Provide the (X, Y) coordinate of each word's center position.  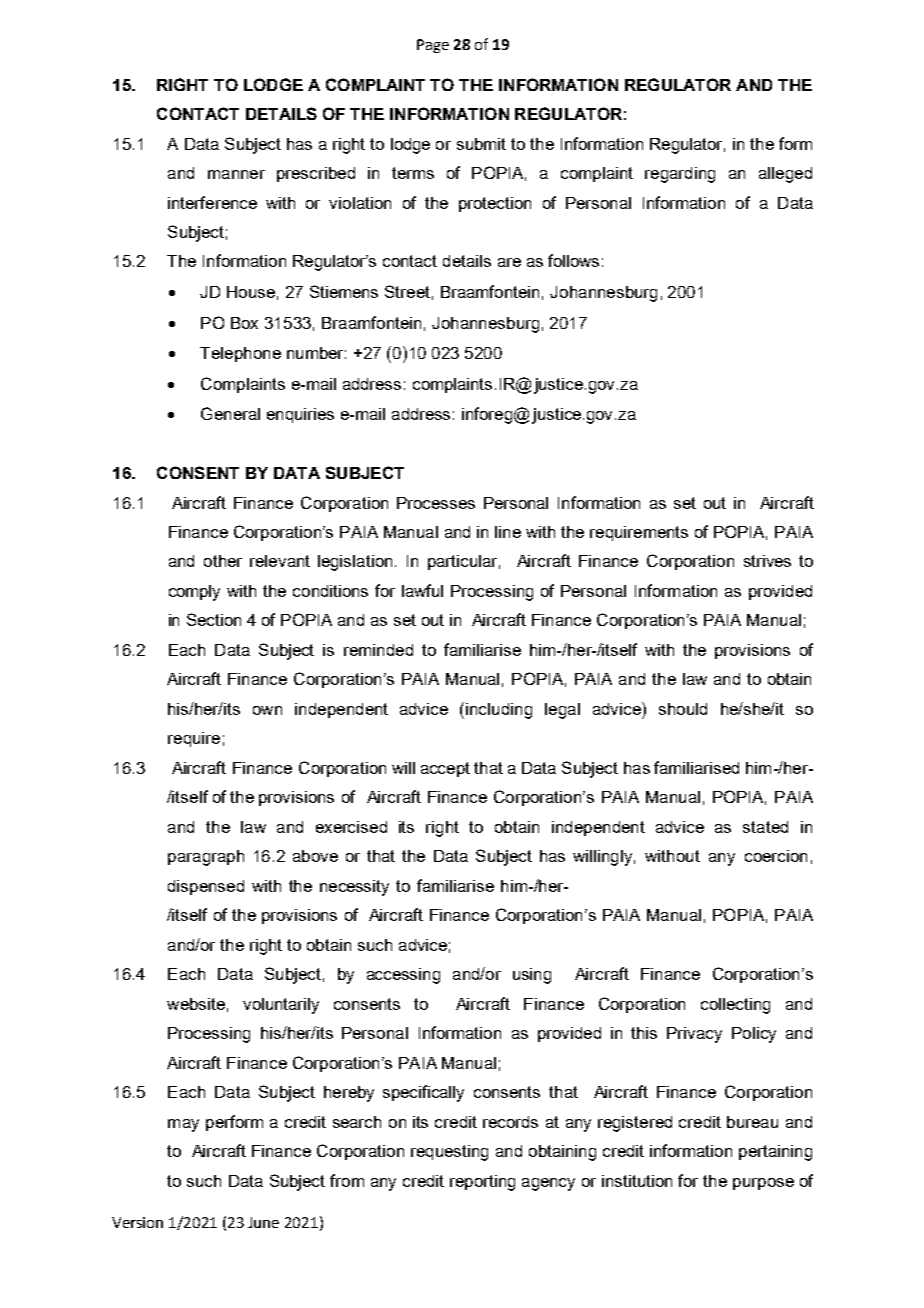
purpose (763, 1184)
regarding (680, 175)
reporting (482, 1183)
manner (236, 174)
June (263, 1222)
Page (433, 46)
